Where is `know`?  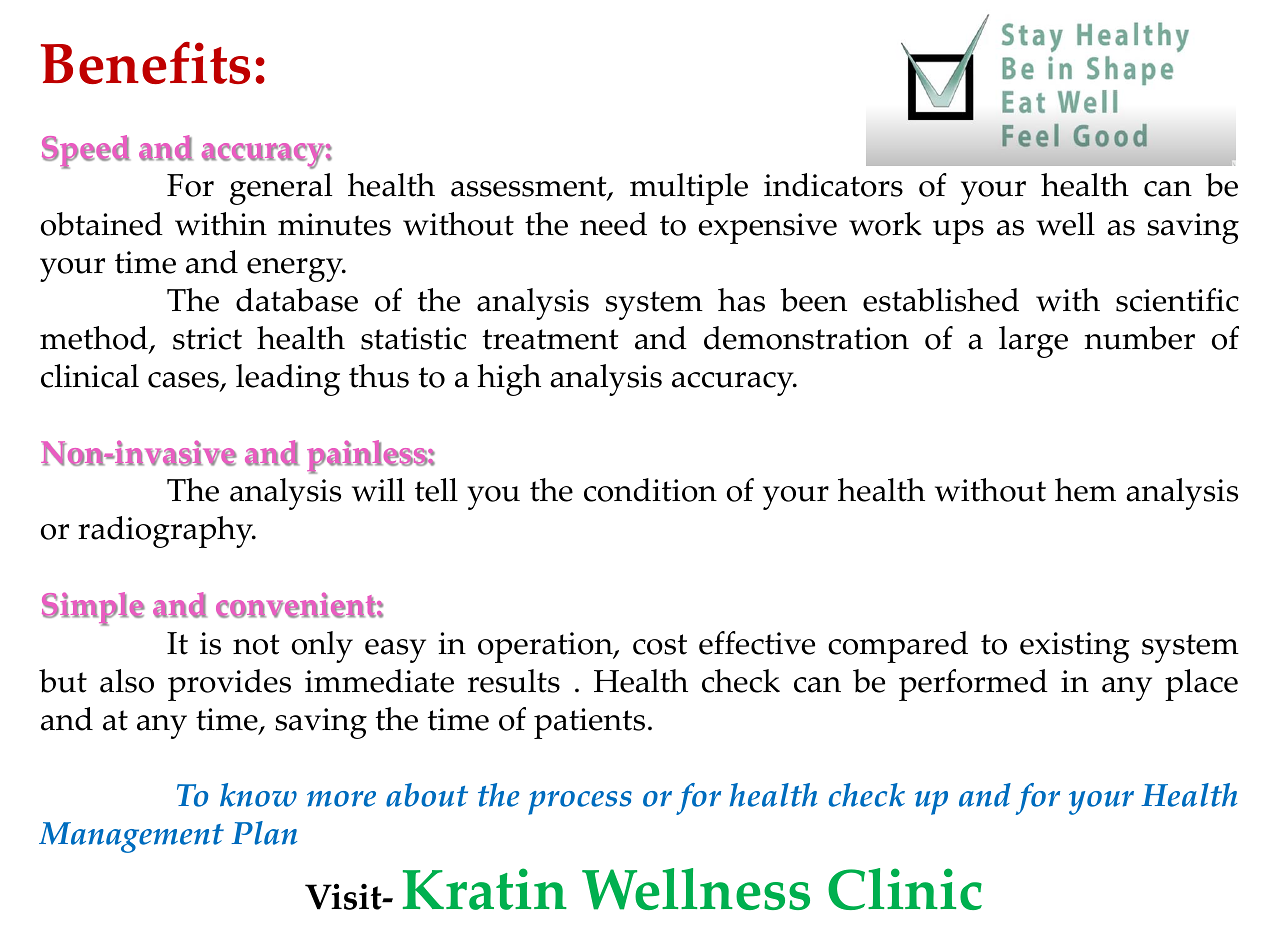 know is located at coordinates (258, 795).
